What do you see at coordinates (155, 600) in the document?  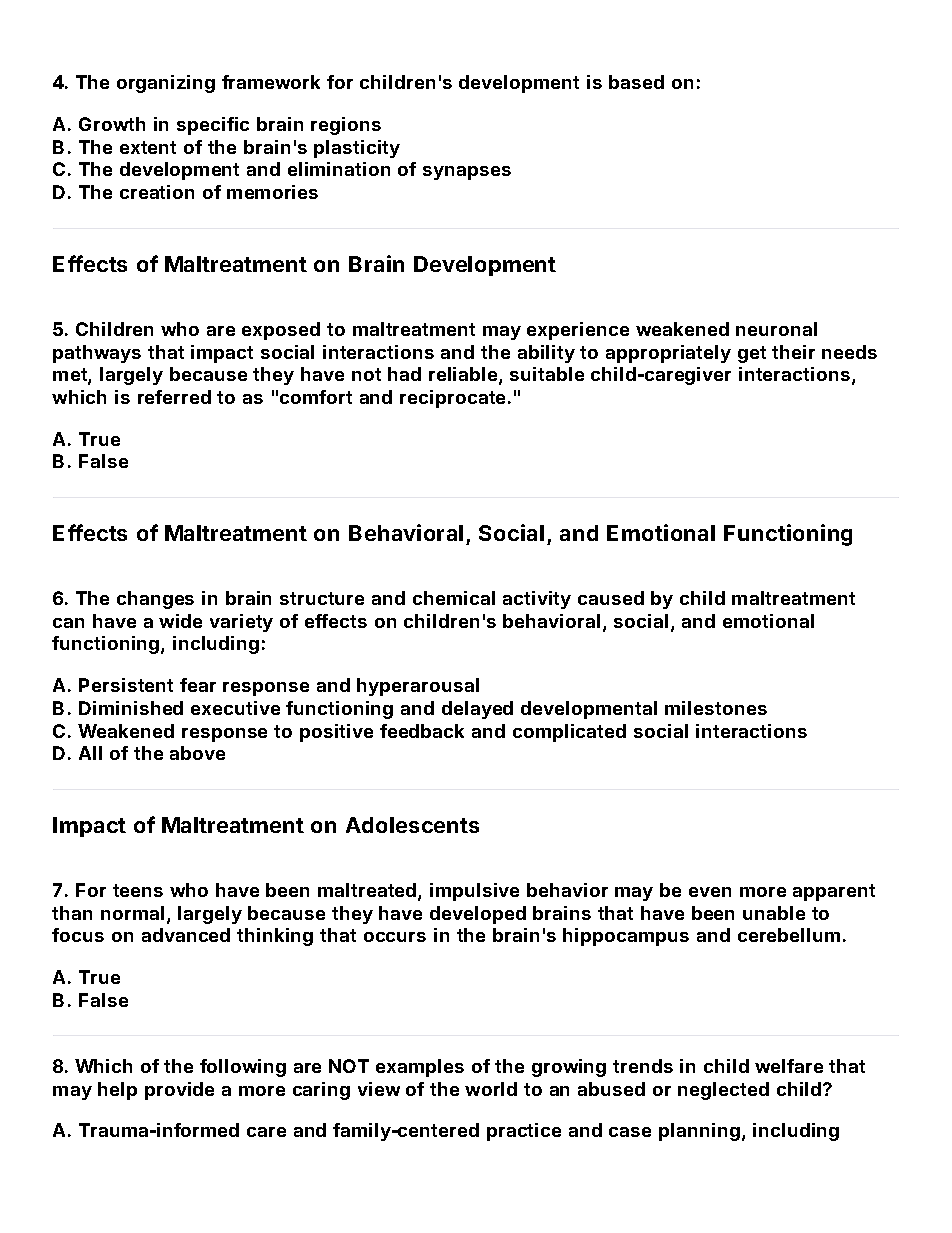 I see `changes` at bounding box center [155, 600].
